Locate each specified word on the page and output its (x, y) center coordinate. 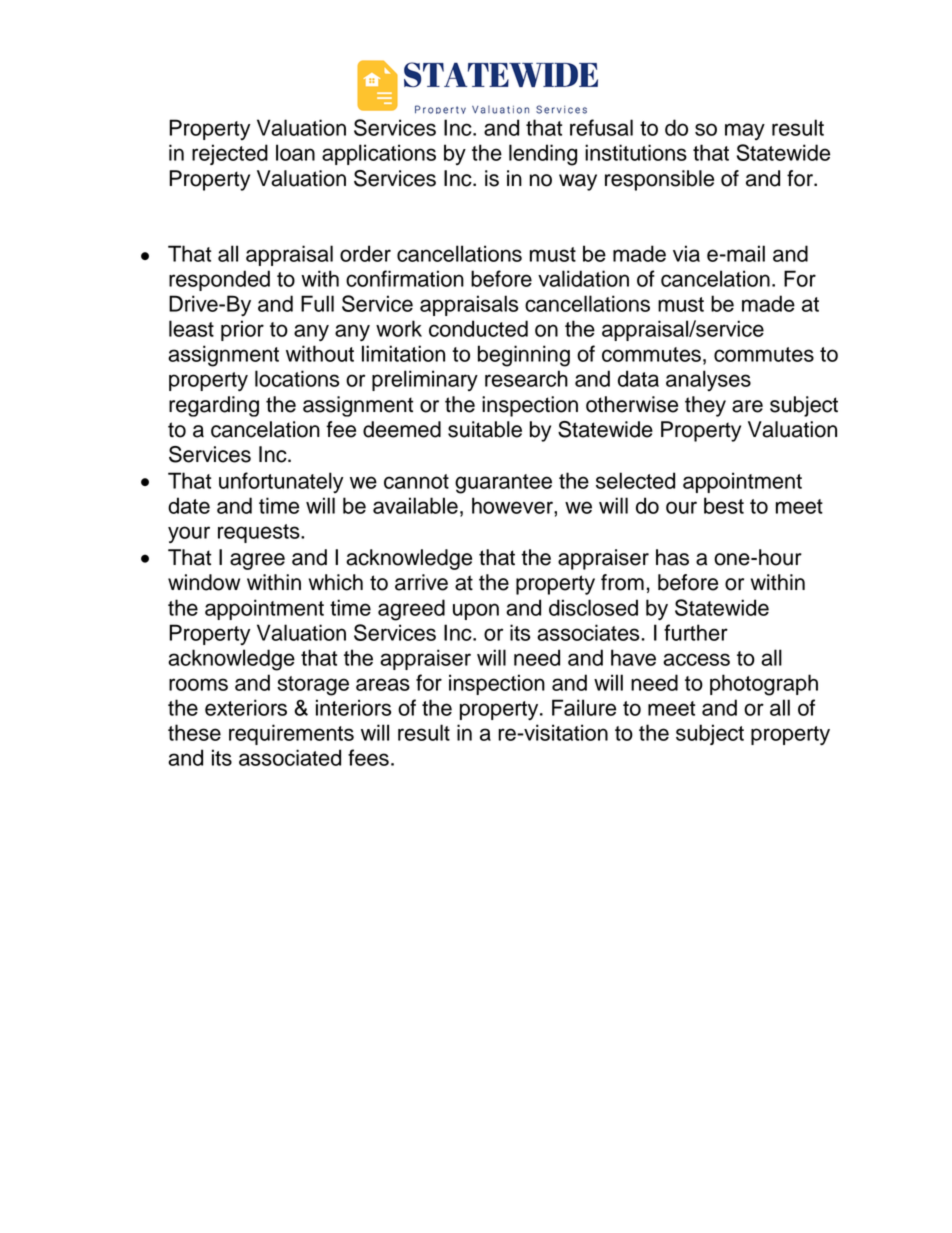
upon (476, 611)
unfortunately (281, 482)
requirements (291, 734)
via (686, 253)
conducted (478, 328)
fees (368, 757)
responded (219, 280)
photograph (764, 685)
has (672, 557)
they (705, 406)
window (204, 582)
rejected (230, 154)
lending (543, 155)
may (745, 131)
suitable (485, 429)
